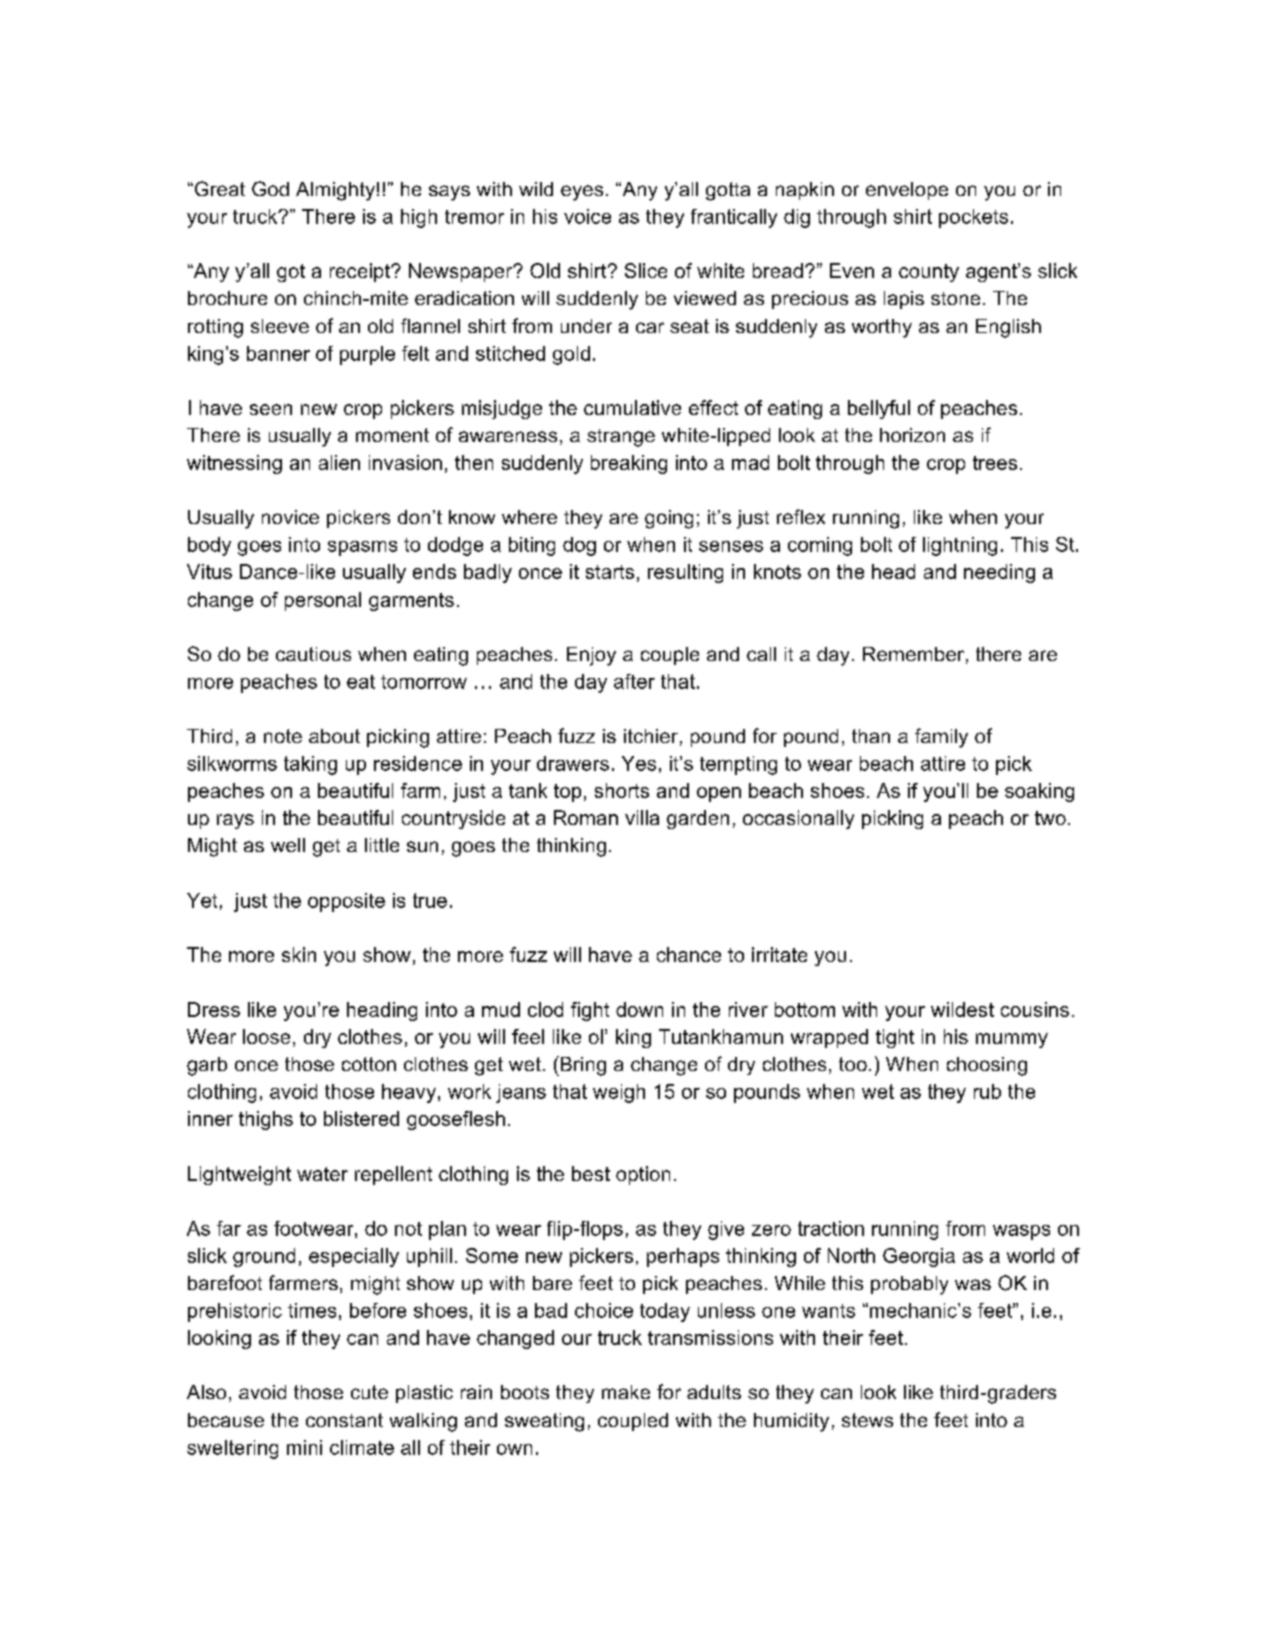  What do you see at coordinates (1050, 818) in the screenshot?
I see `two` at bounding box center [1050, 818].
